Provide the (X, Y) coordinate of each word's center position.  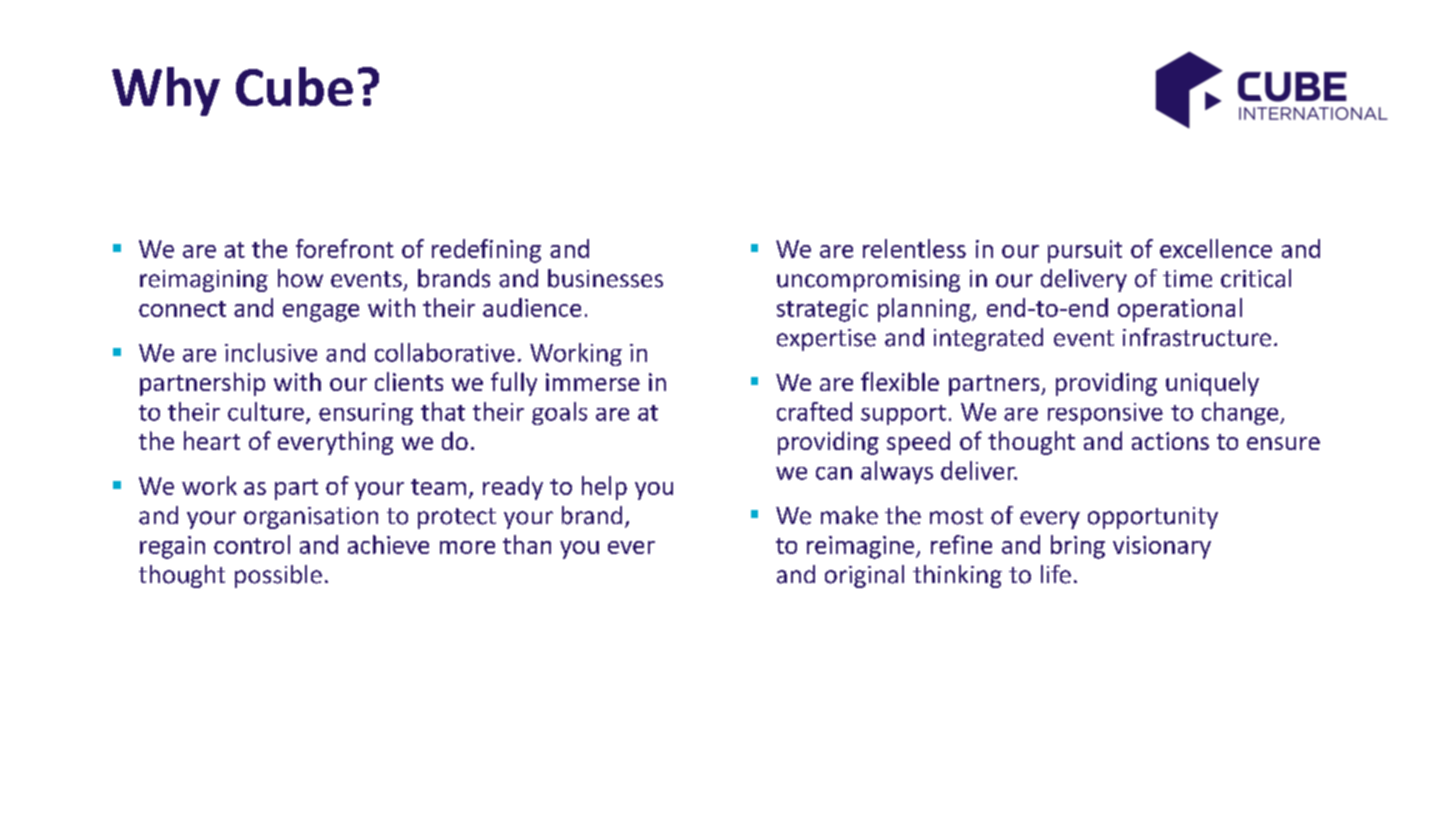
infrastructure (1197, 337)
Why (166, 91)
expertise (826, 340)
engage (321, 313)
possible (278, 576)
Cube (294, 86)
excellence (1216, 248)
